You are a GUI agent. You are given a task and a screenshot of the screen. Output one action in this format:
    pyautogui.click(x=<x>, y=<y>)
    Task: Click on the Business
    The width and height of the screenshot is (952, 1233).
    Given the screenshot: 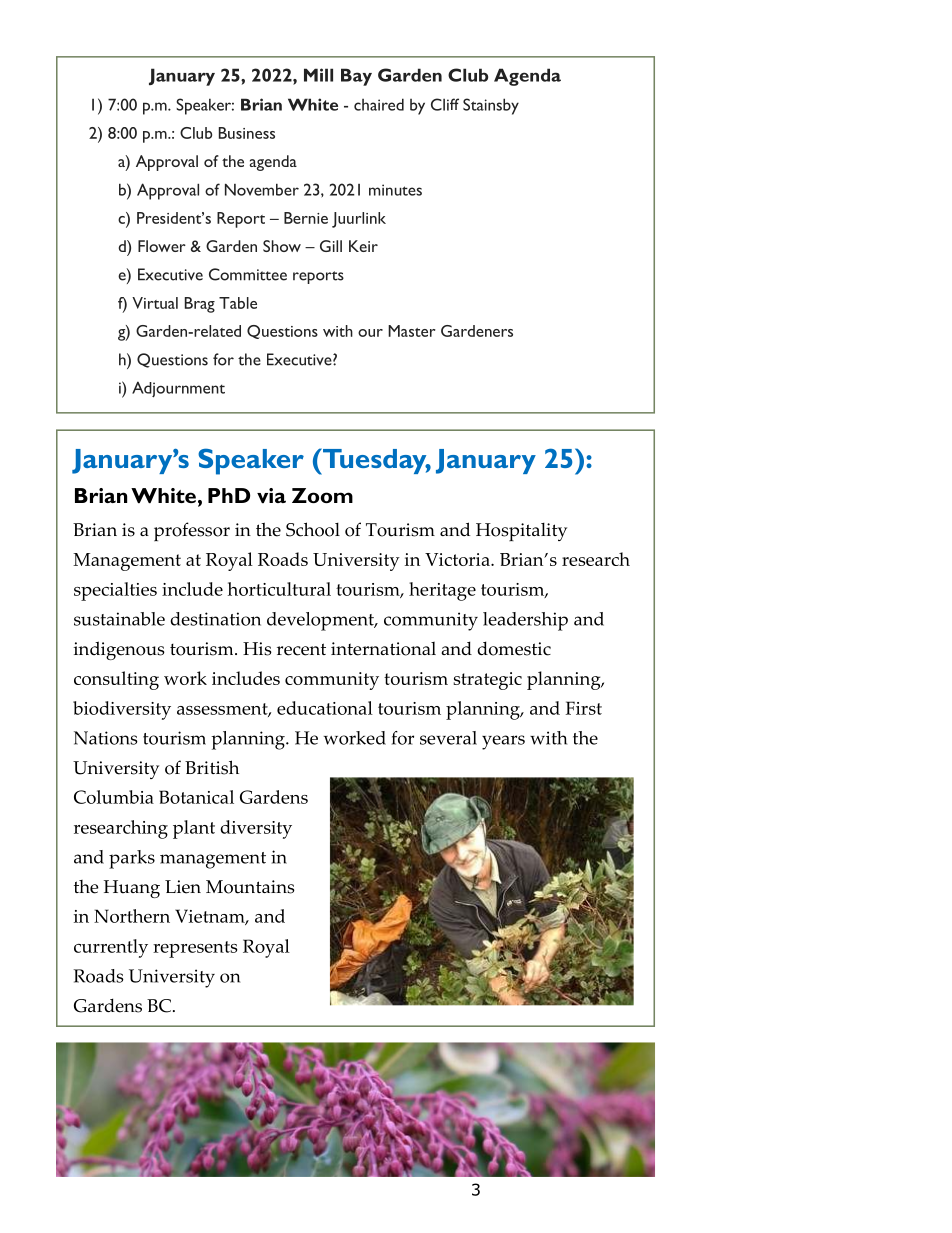 What is the action you would take?
    pyautogui.click(x=247, y=133)
